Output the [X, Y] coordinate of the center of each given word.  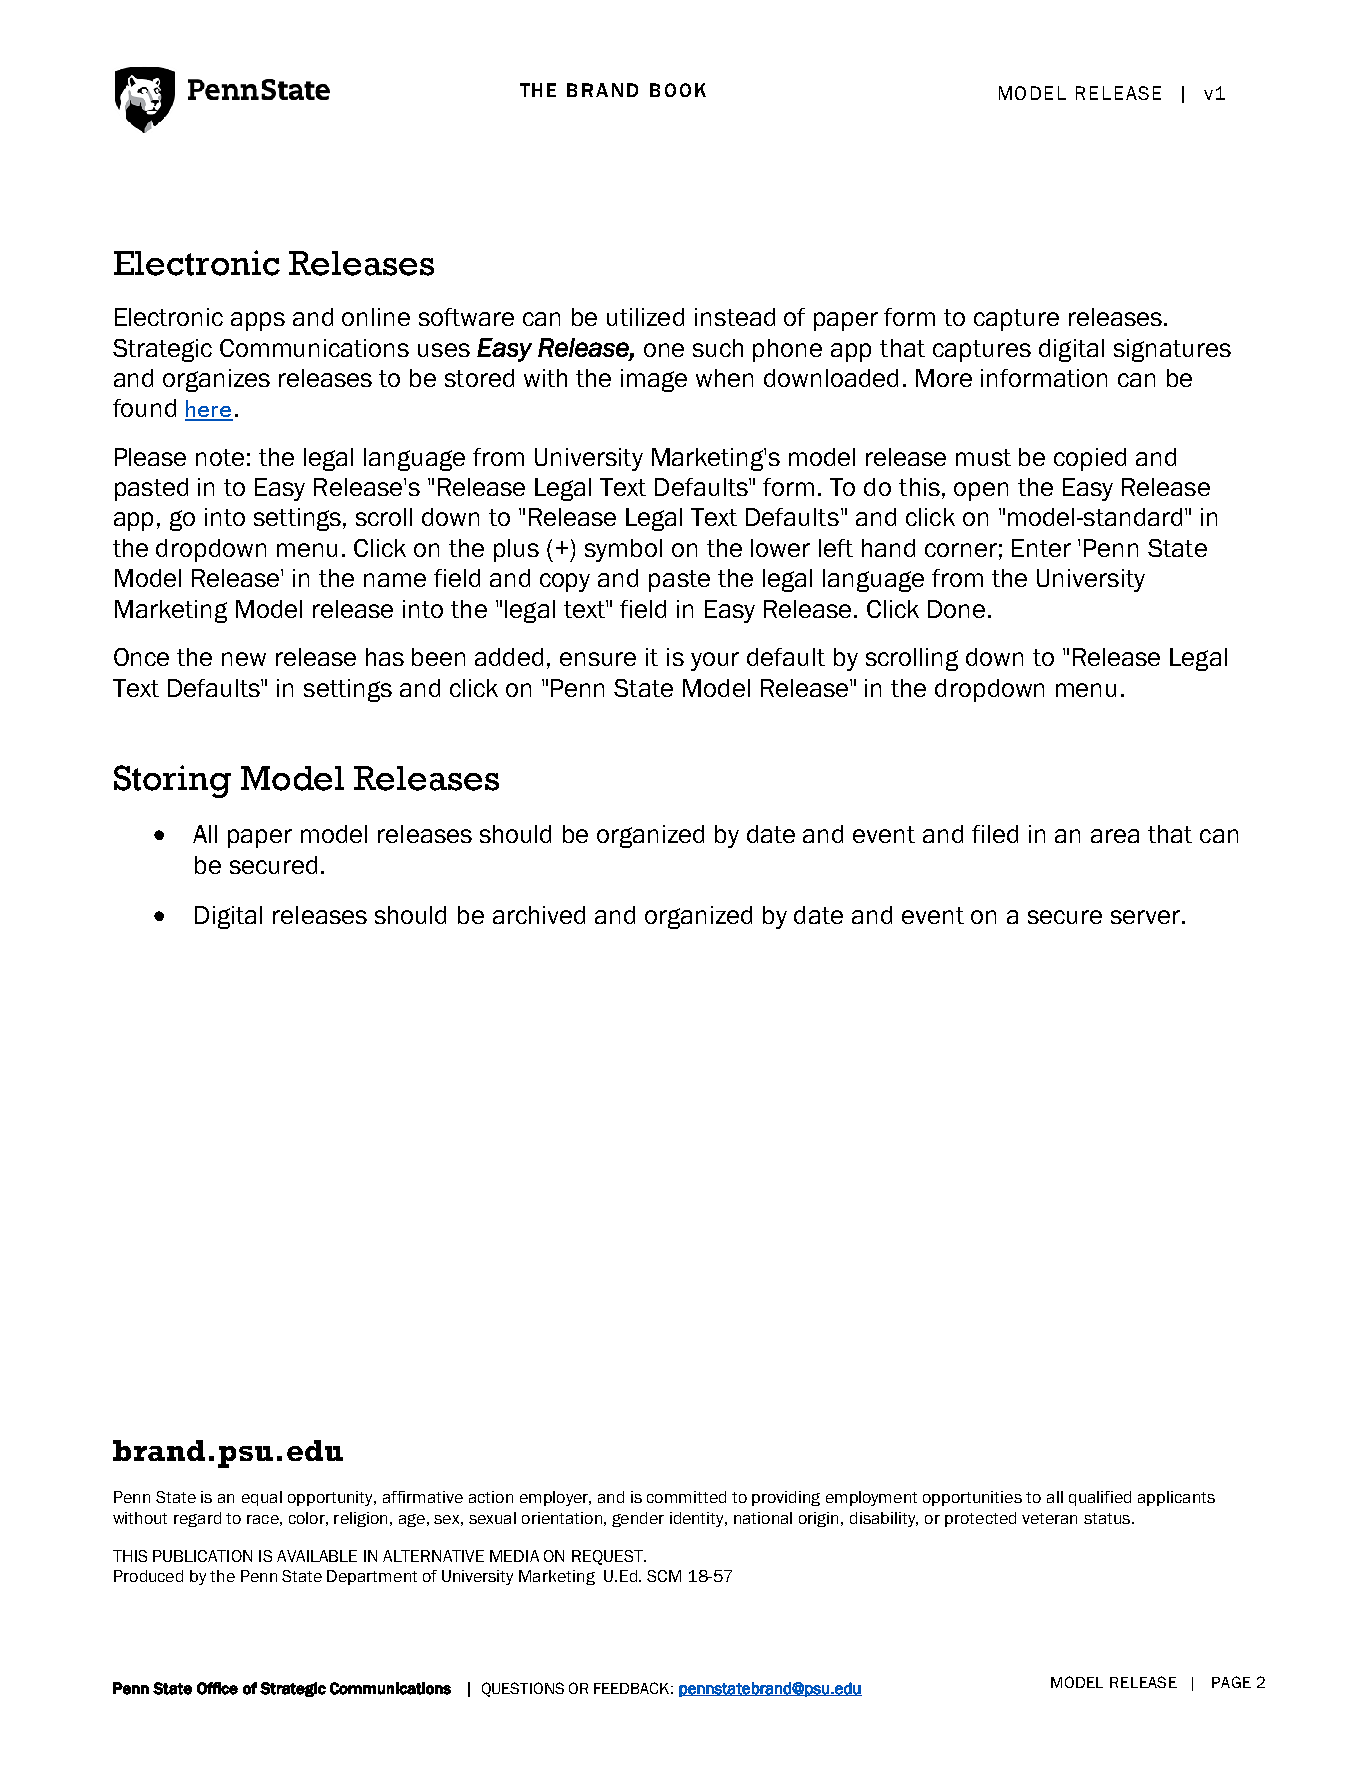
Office [217, 1688]
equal [262, 1498]
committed [686, 1497]
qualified [1100, 1498]
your [715, 661]
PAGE [1231, 1682]
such [718, 348]
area [1115, 836]
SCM [664, 1576]
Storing [172, 781]
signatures [1172, 350]
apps [258, 321]
